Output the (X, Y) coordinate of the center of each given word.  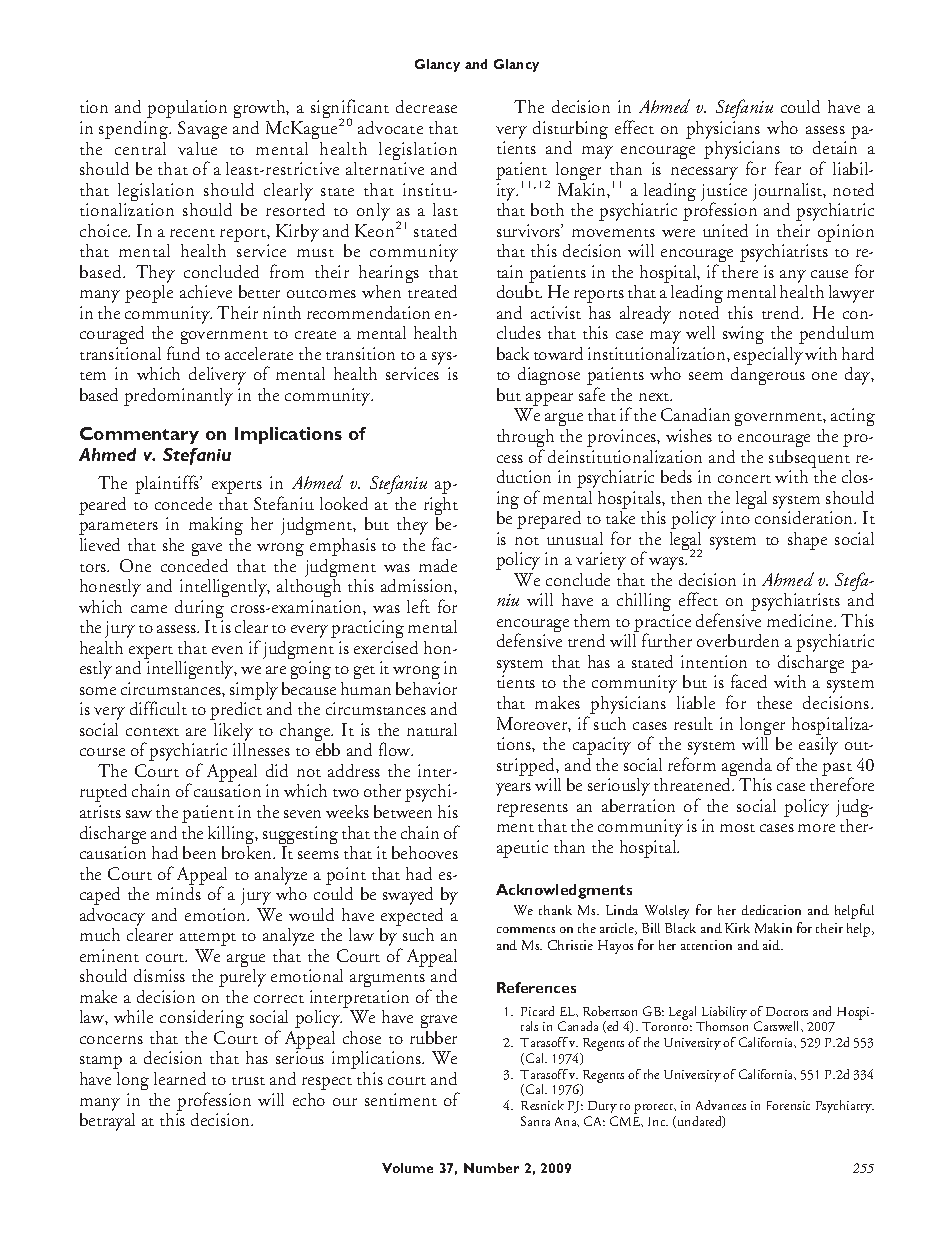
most (737, 828)
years (513, 789)
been (199, 852)
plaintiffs (168, 484)
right (441, 507)
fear (788, 168)
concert (744, 479)
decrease (426, 106)
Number (491, 1168)
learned (180, 1078)
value (197, 148)
